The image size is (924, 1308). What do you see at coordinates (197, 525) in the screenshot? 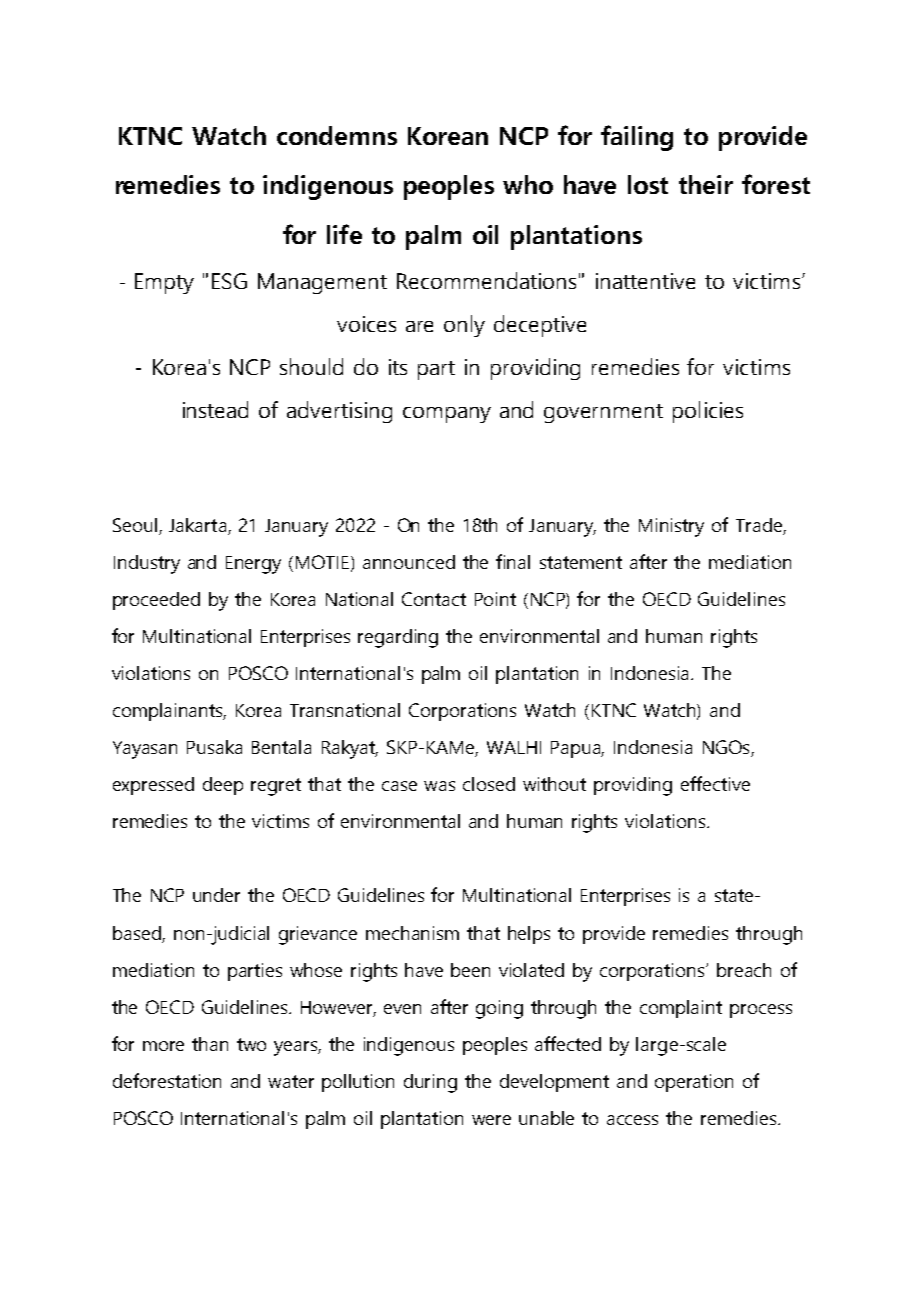
I see `Jakarta` at bounding box center [197, 525].
